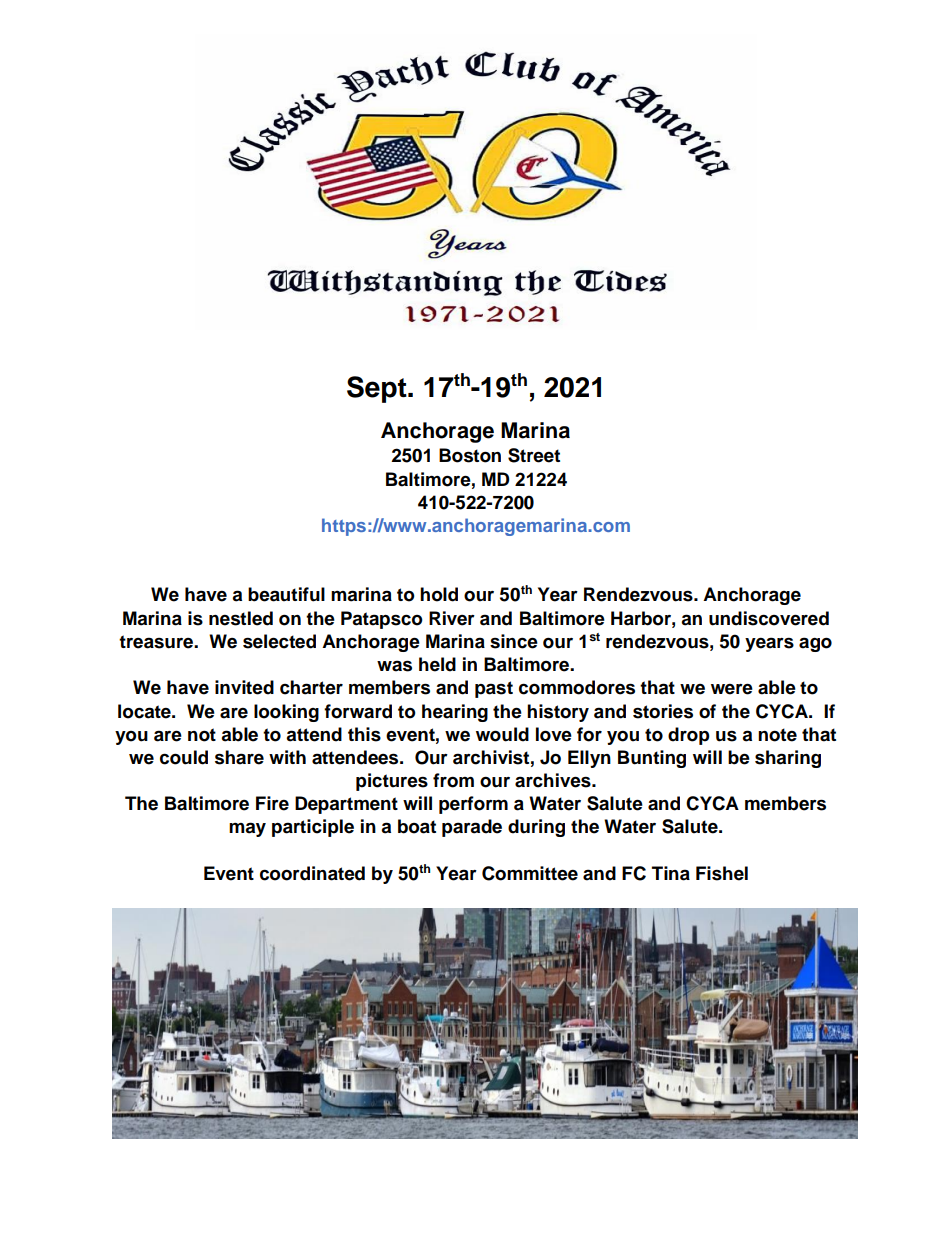 The image size is (952, 1233). Describe the element at coordinates (378, 389) in the image. I see `Sept` at that location.
